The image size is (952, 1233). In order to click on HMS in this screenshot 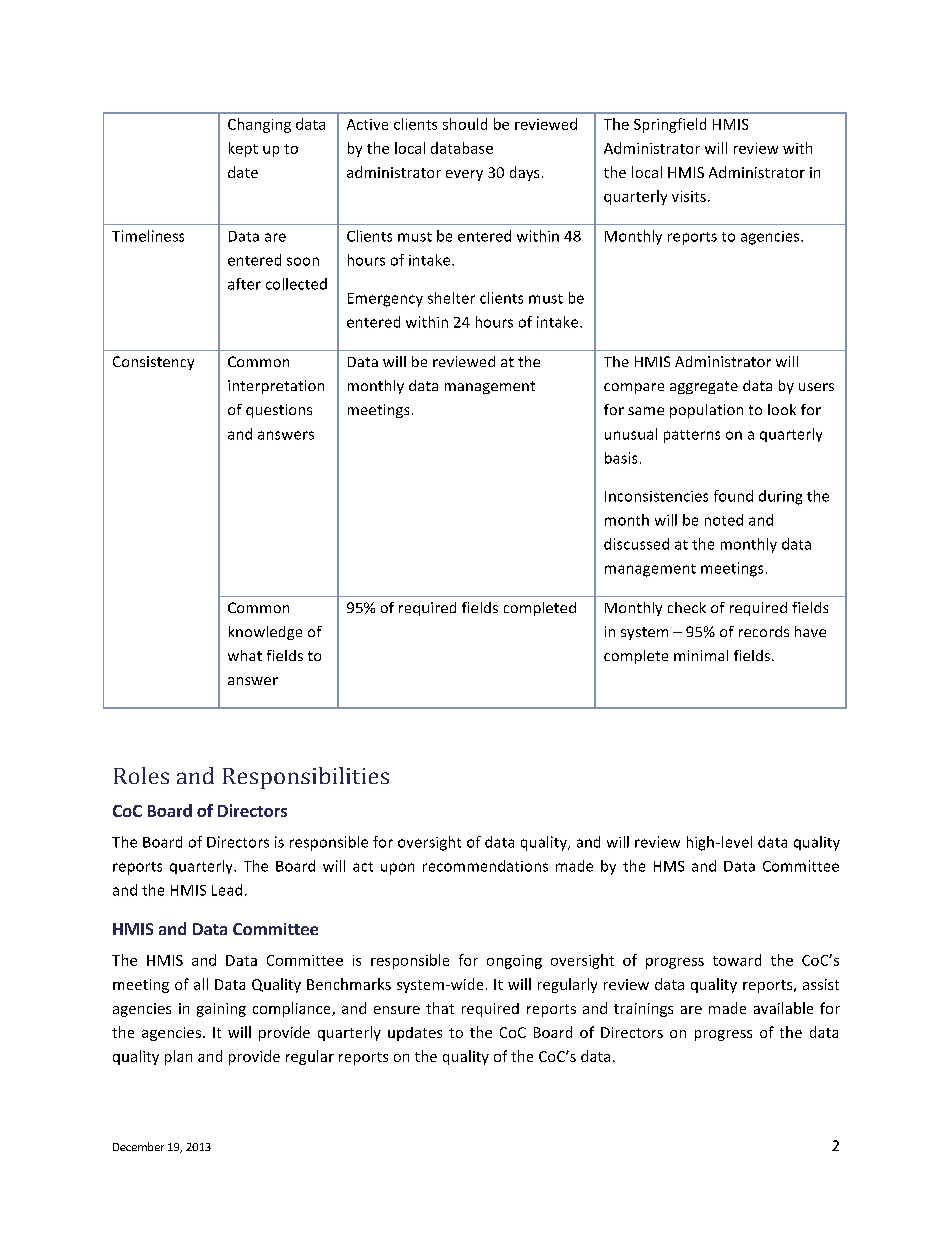, I will do `click(669, 866)`.
